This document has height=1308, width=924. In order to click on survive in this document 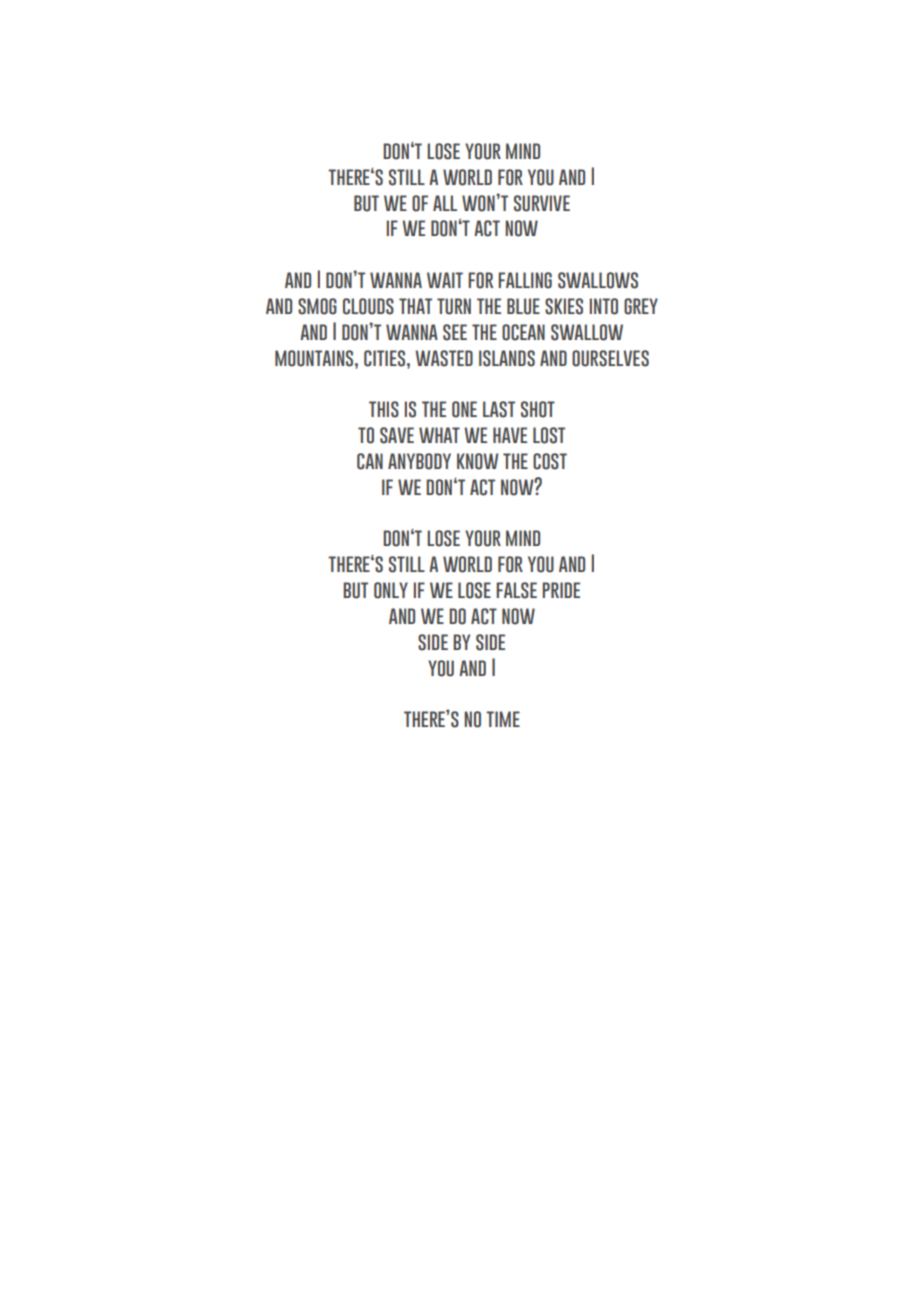, I will do `click(542, 203)`.
